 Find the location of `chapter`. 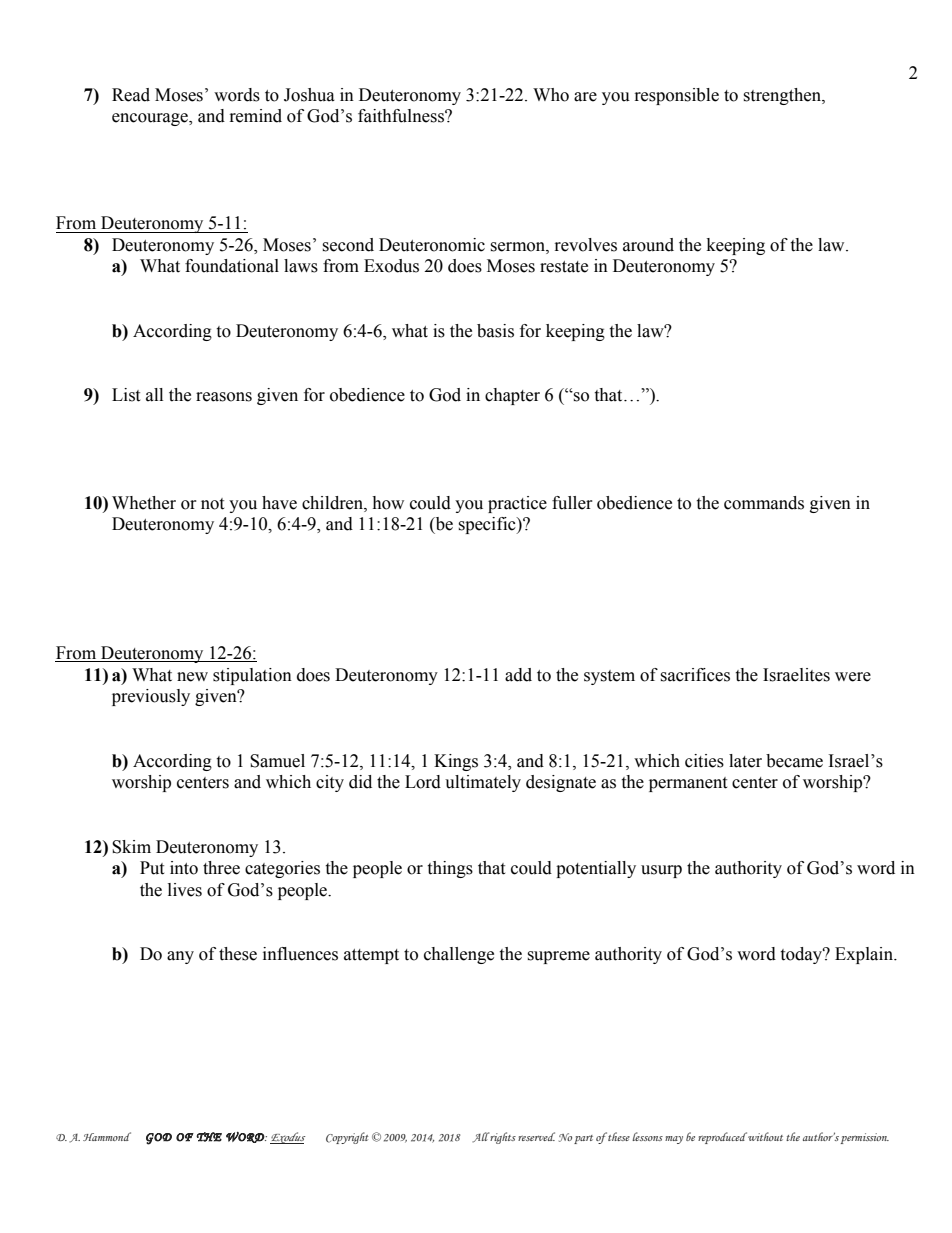

chapter is located at coordinates (512, 396).
